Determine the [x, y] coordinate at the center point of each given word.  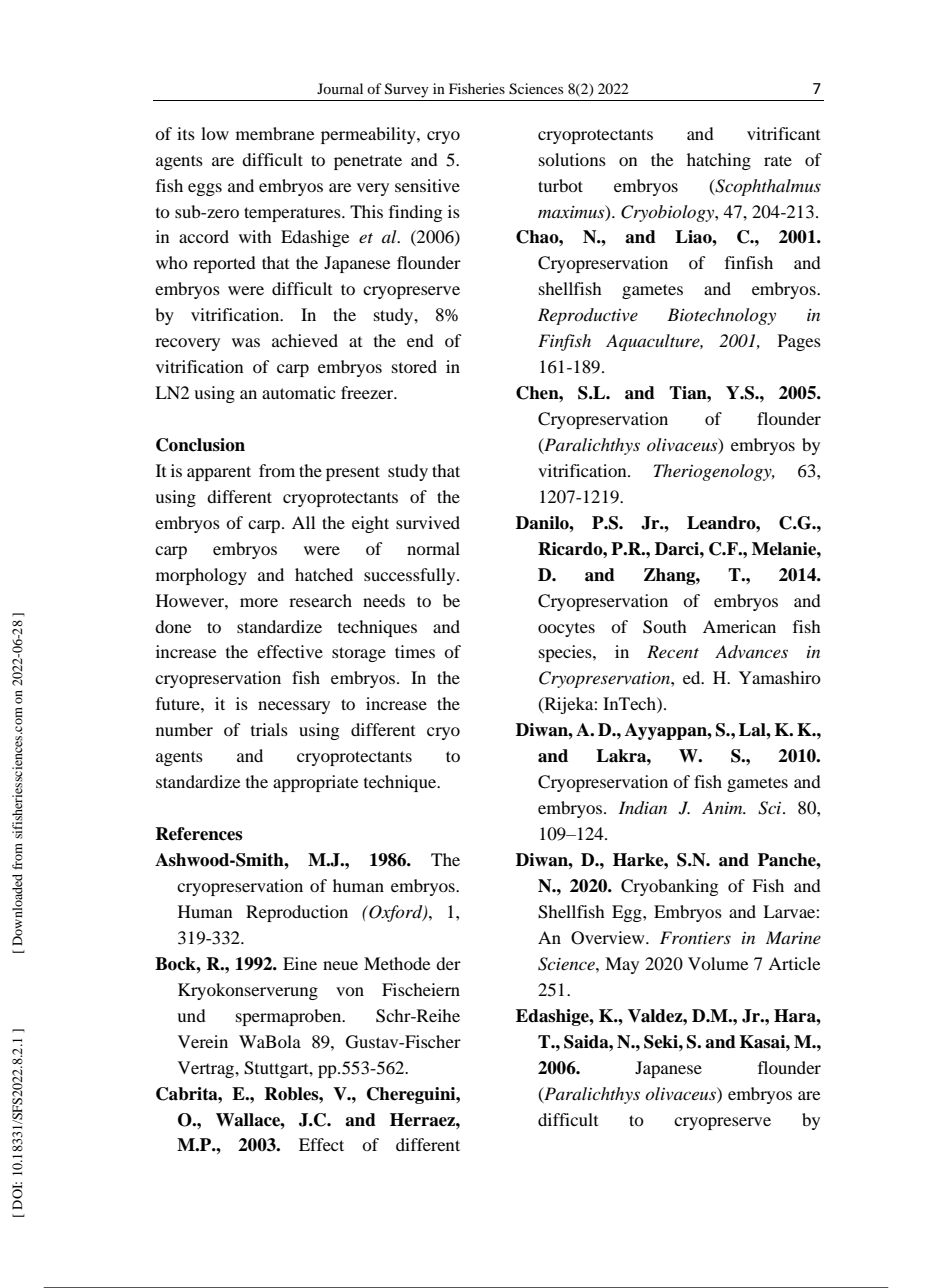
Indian [642, 808]
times [415, 651]
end [420, 340]
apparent [219, 473]
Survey [407, 90]
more [259, 602]
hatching [719, 161]
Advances [751, 651]
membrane [275, 133]
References [199, 834]
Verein [203, 1041]
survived [428, 522]
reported [224, 264]
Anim [723, 807]
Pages [799, 342]
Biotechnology [721, 316]
